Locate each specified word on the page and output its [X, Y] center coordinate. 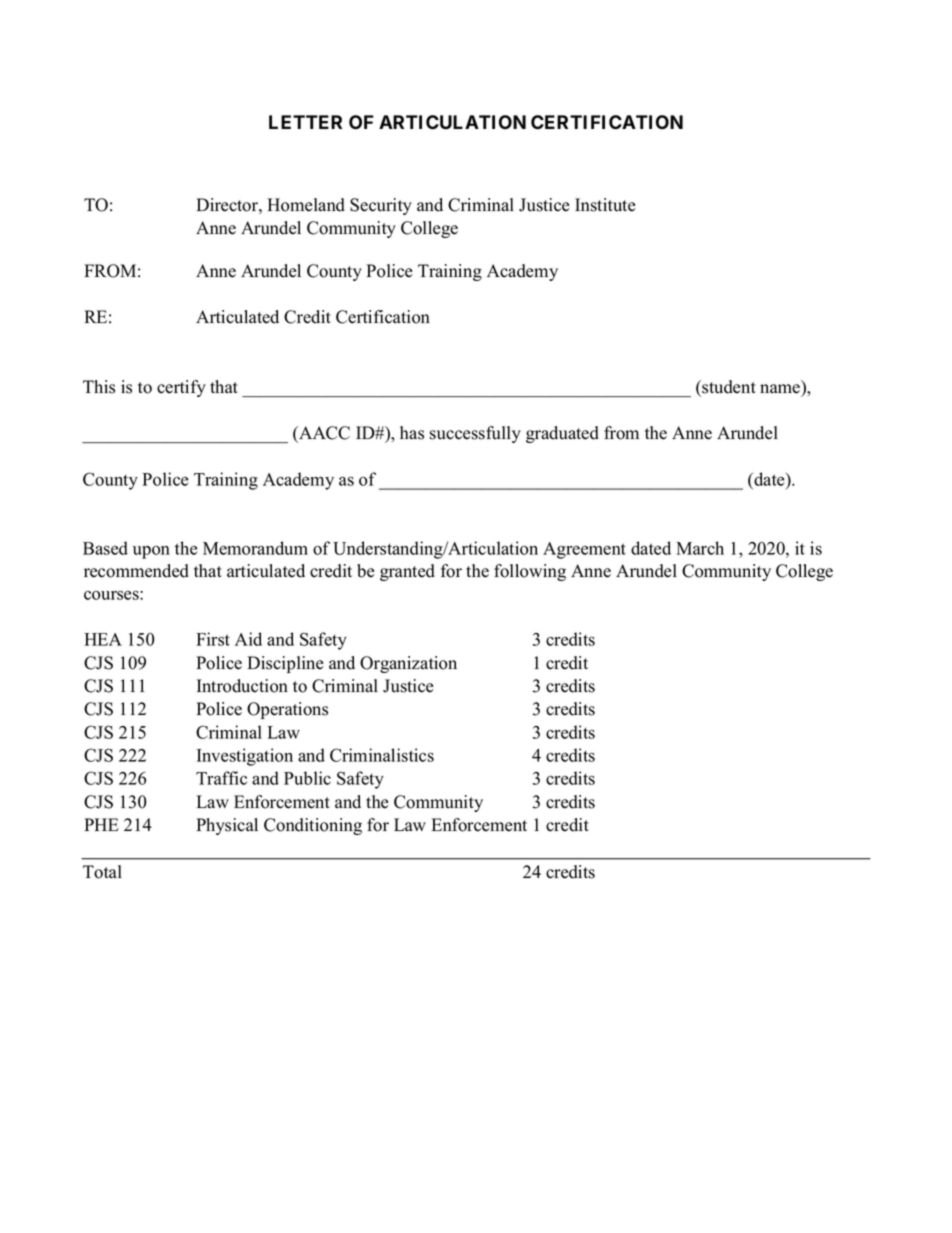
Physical [227, 826]
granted [407, 572]
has [412, 433]
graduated [562, 434]
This [99, 387]
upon [151, 552]
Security [381, 206]
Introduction [242, 686]
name [781, 390]
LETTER [305, 122]
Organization [408, 664]
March [700, 548]
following [530, 572]
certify [181, 388]
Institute [605, 205]
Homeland [306, 205]
